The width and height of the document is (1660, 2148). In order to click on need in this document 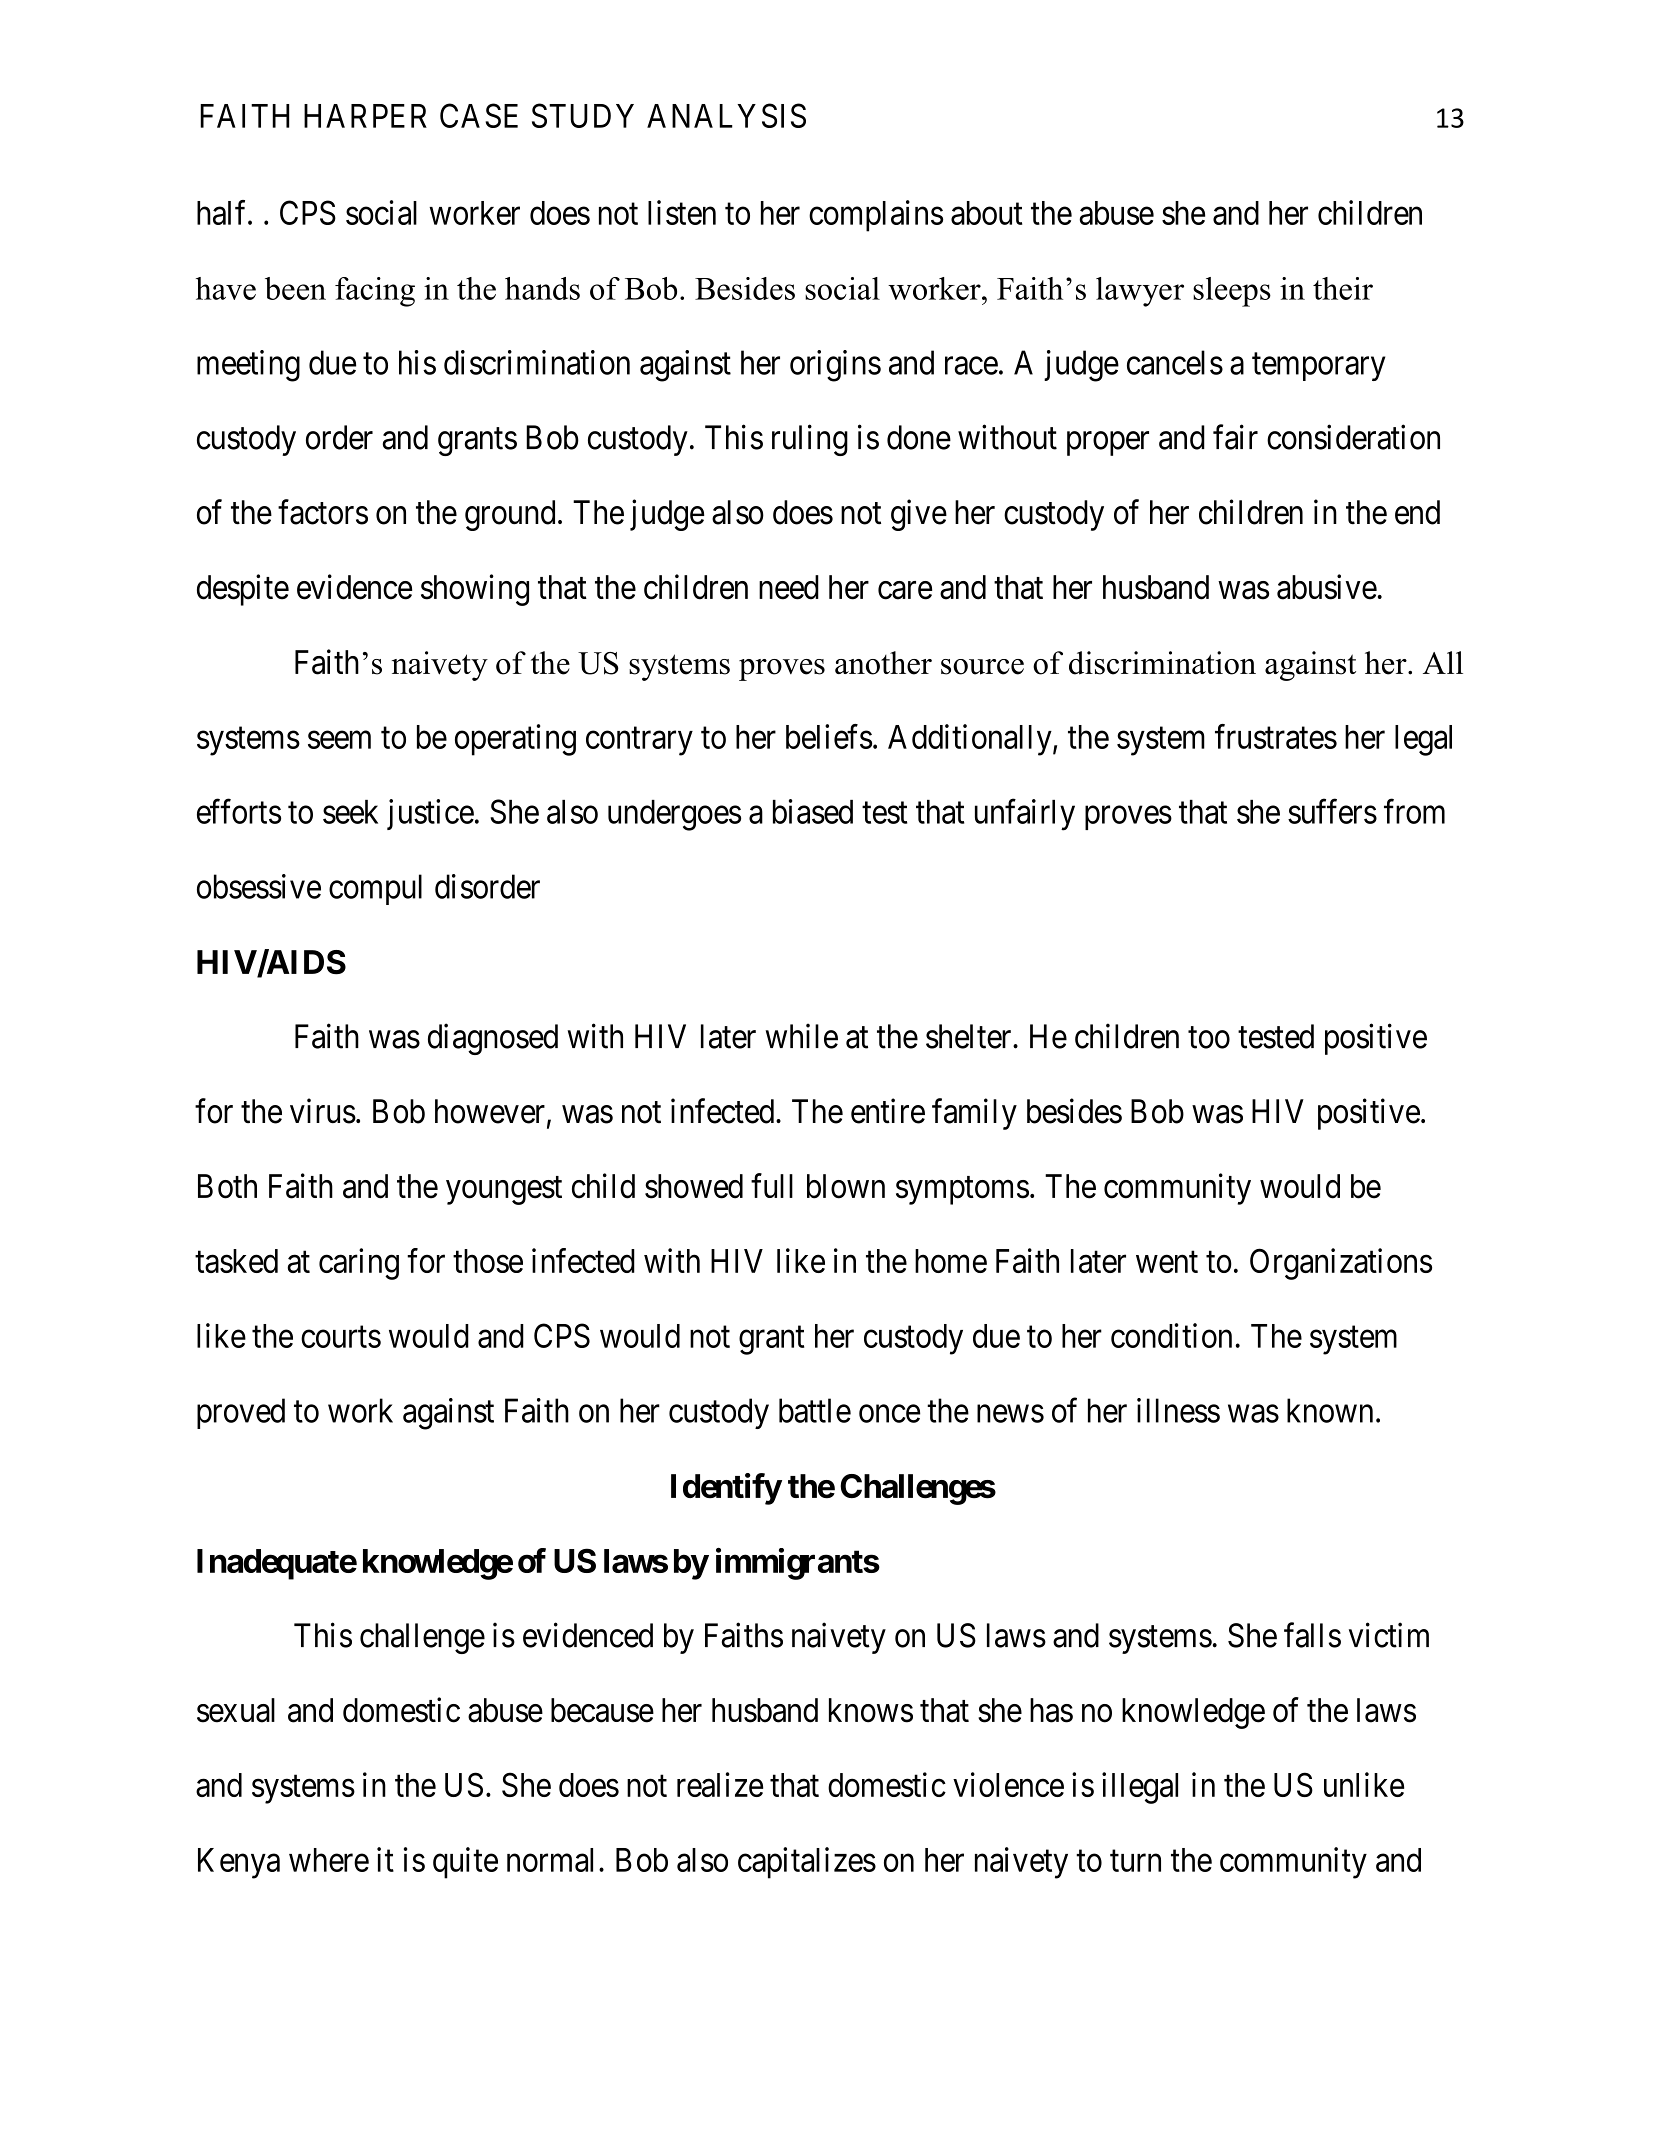, I will do `click(789, 587)`.
